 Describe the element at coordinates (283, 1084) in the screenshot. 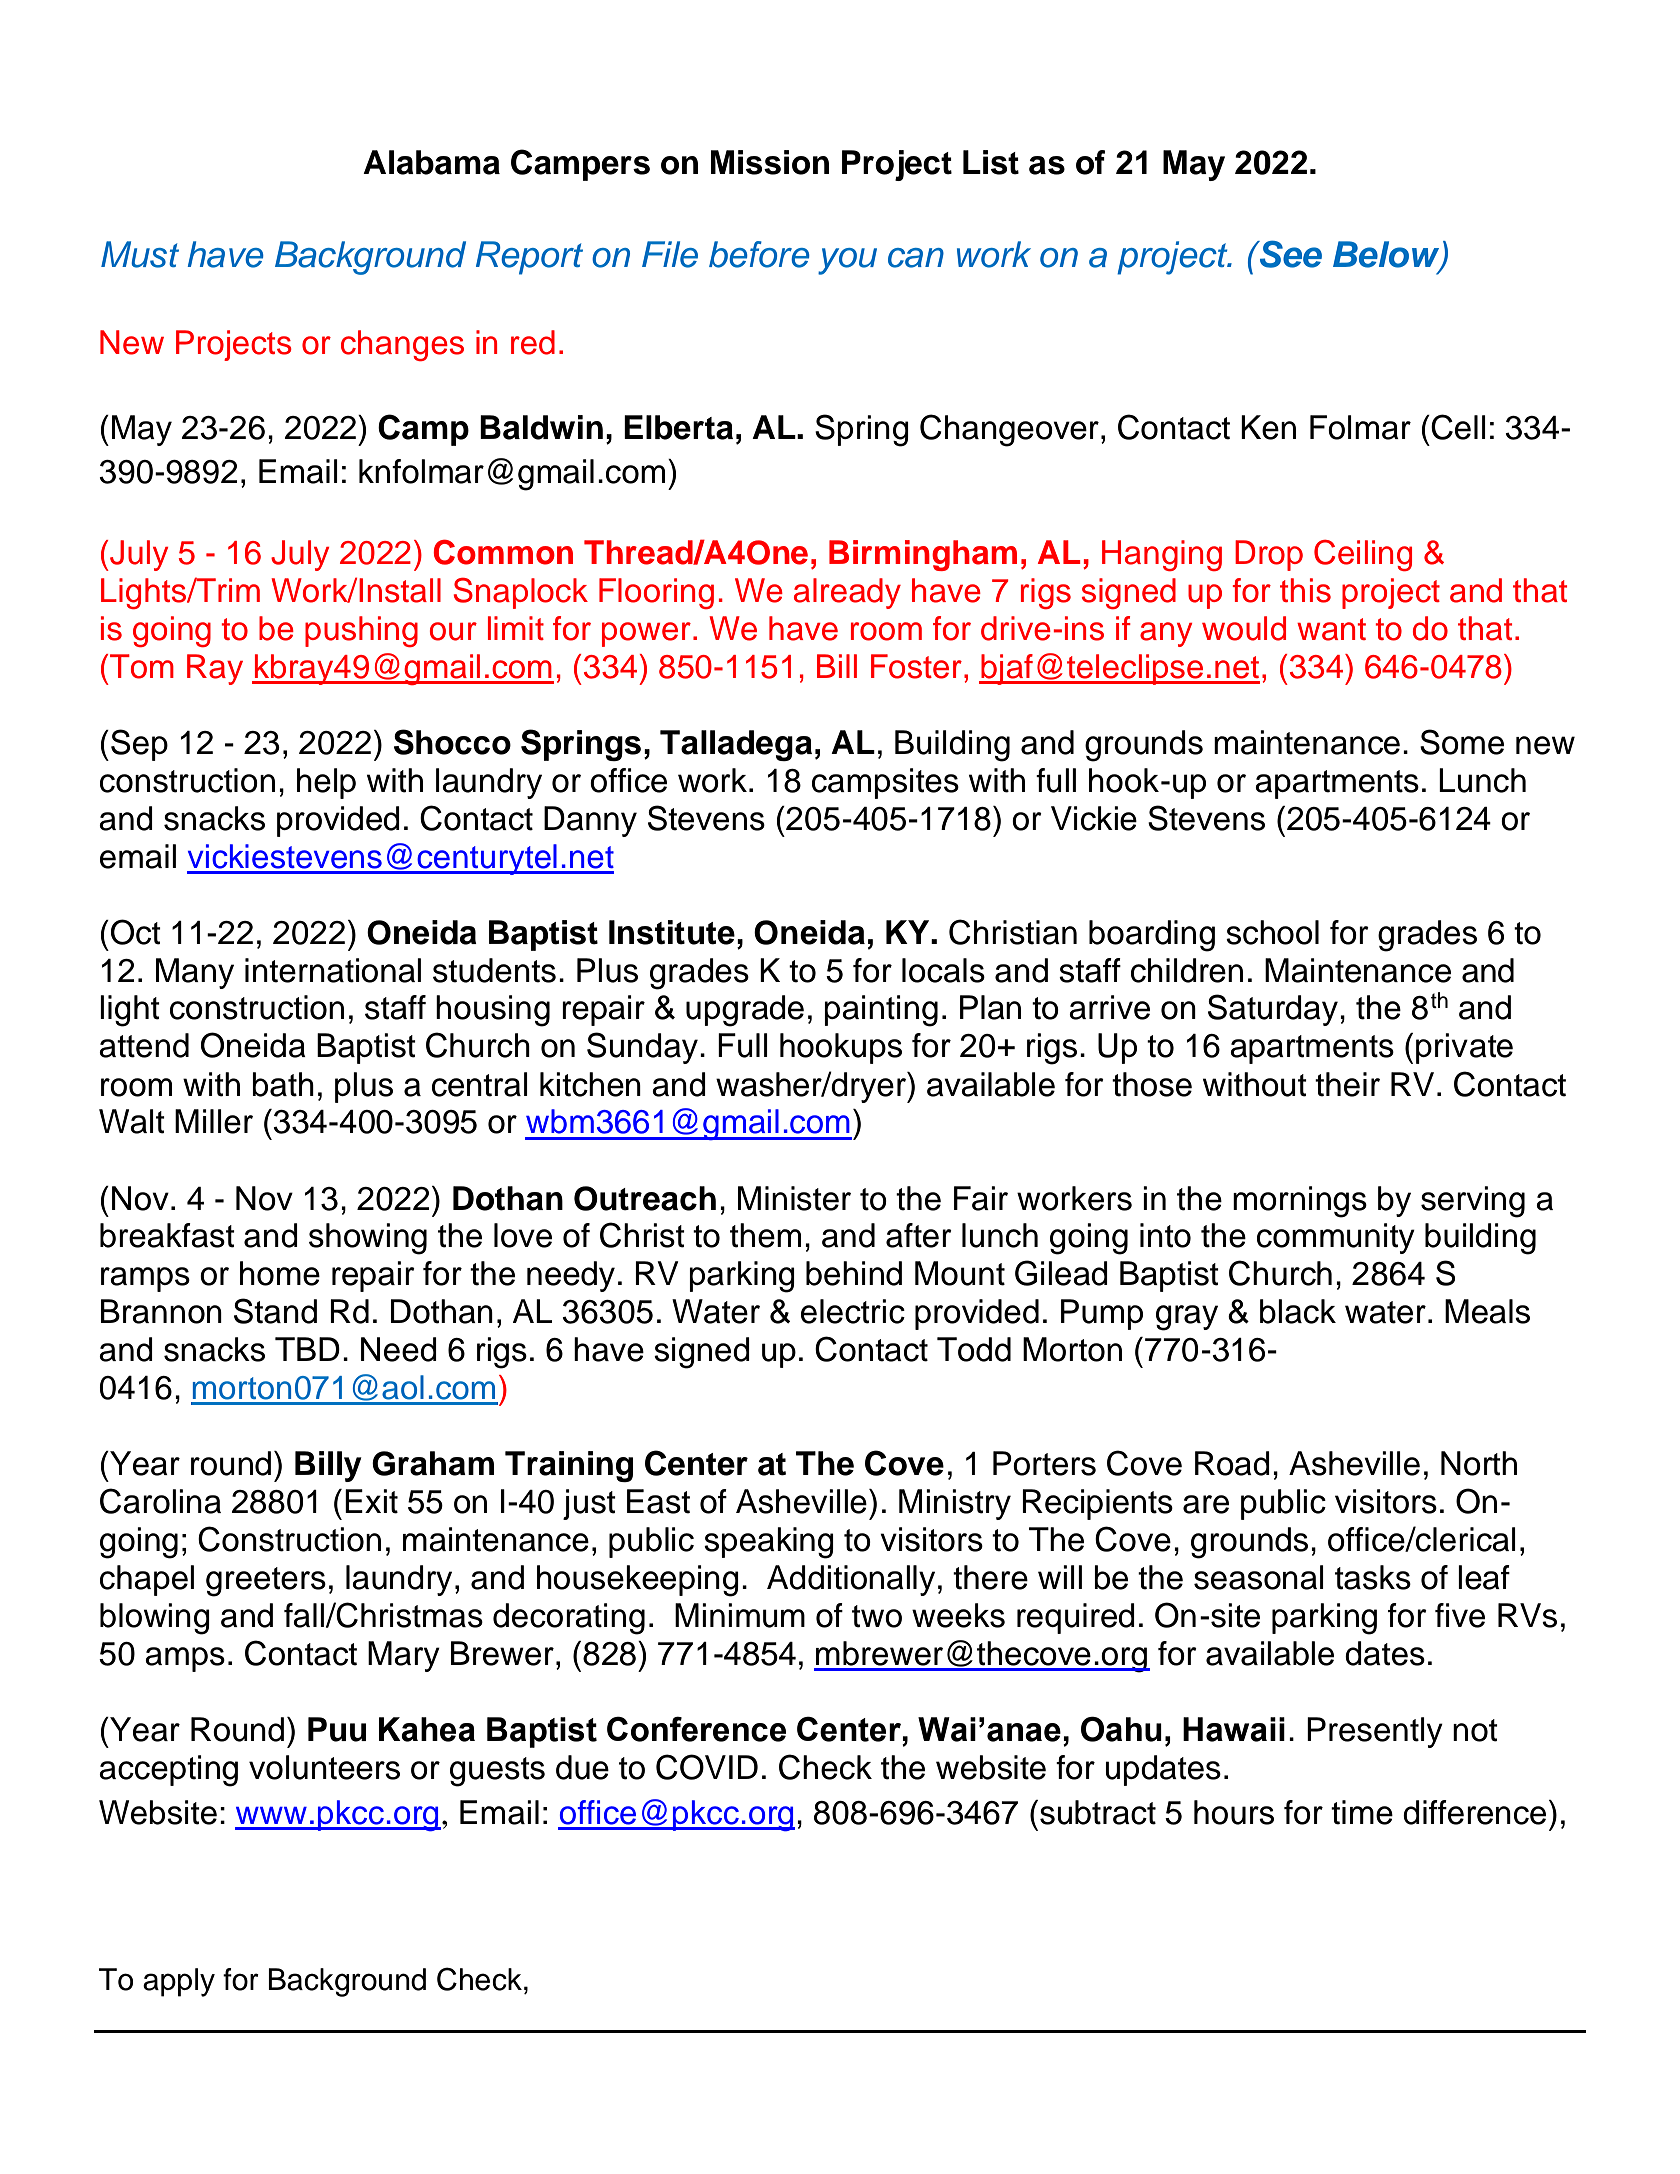

I see `bath` at that location.
